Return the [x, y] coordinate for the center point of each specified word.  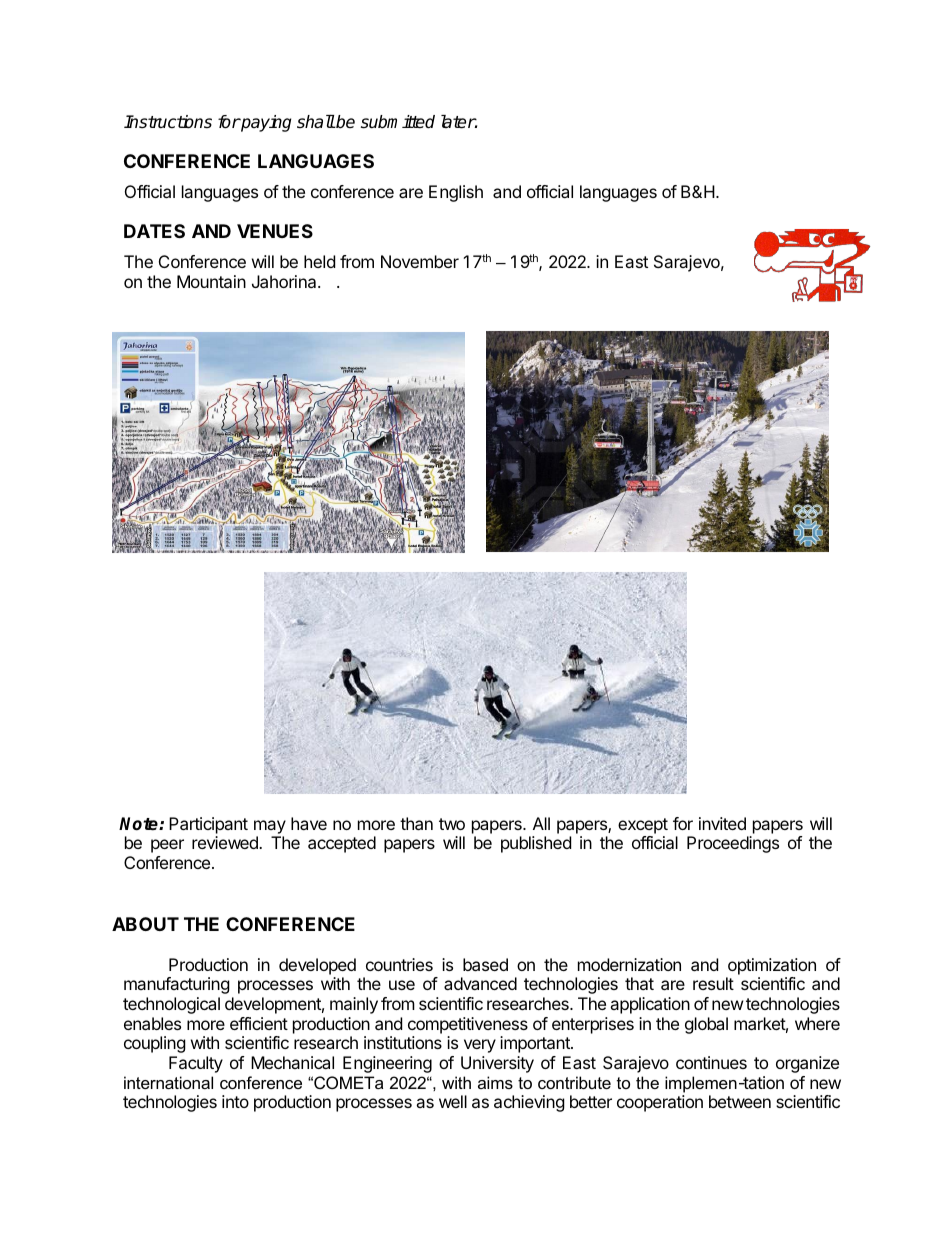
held [319, 261]
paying [265, 123]
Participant [208, 825]
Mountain [211, 281]
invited [722, 823]
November [420, 261]
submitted [398, 122]
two [452, 824]
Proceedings [733, 844]
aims [495, 1082]
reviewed [226, 842]
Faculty [196, 1064]
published [536, 844]
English [456, 193]
